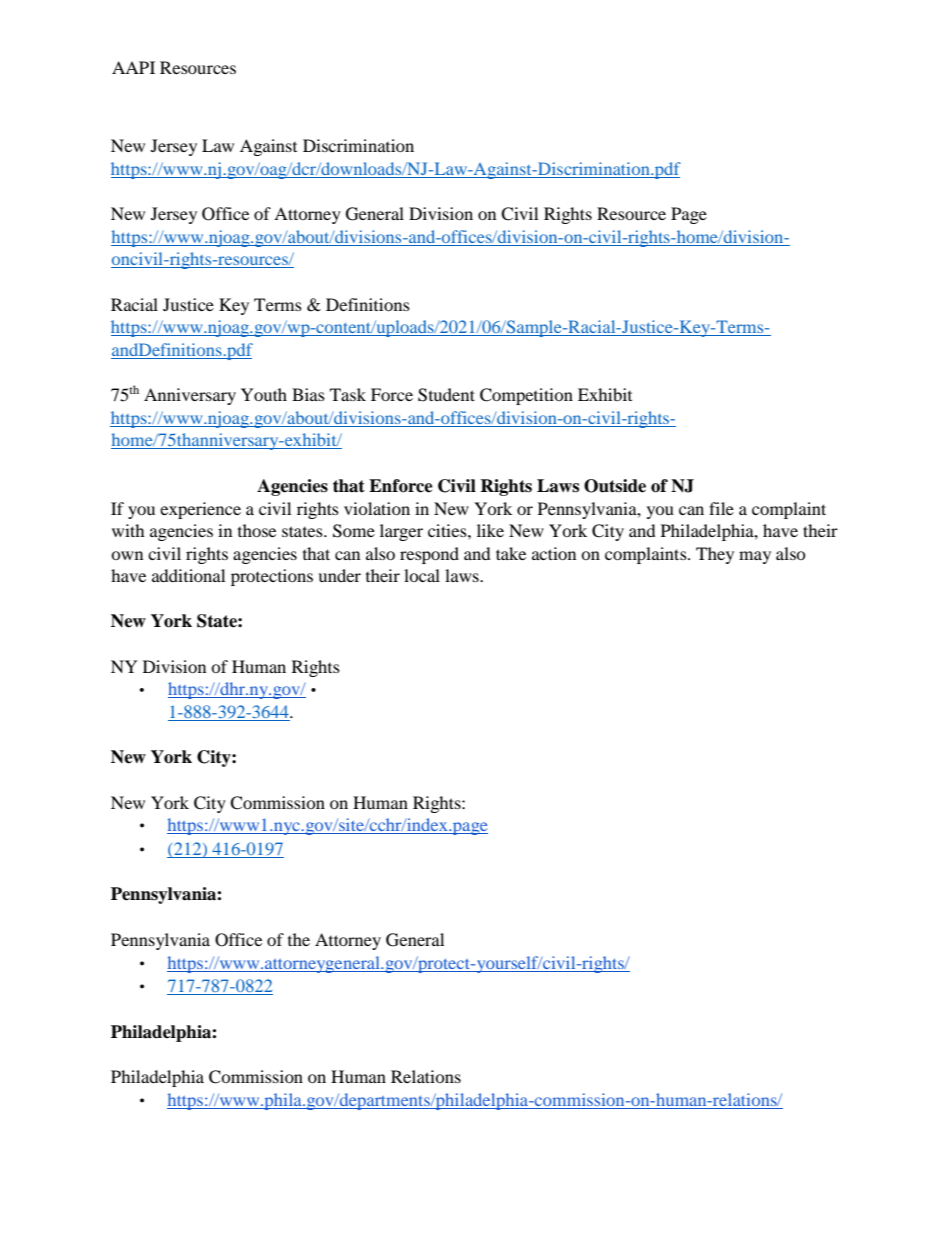 This screenshot has width=952, height=1233. What do you see at coordinates (715, 555) in the screenshot?
I see `They` at bounding box center [715, 555].
